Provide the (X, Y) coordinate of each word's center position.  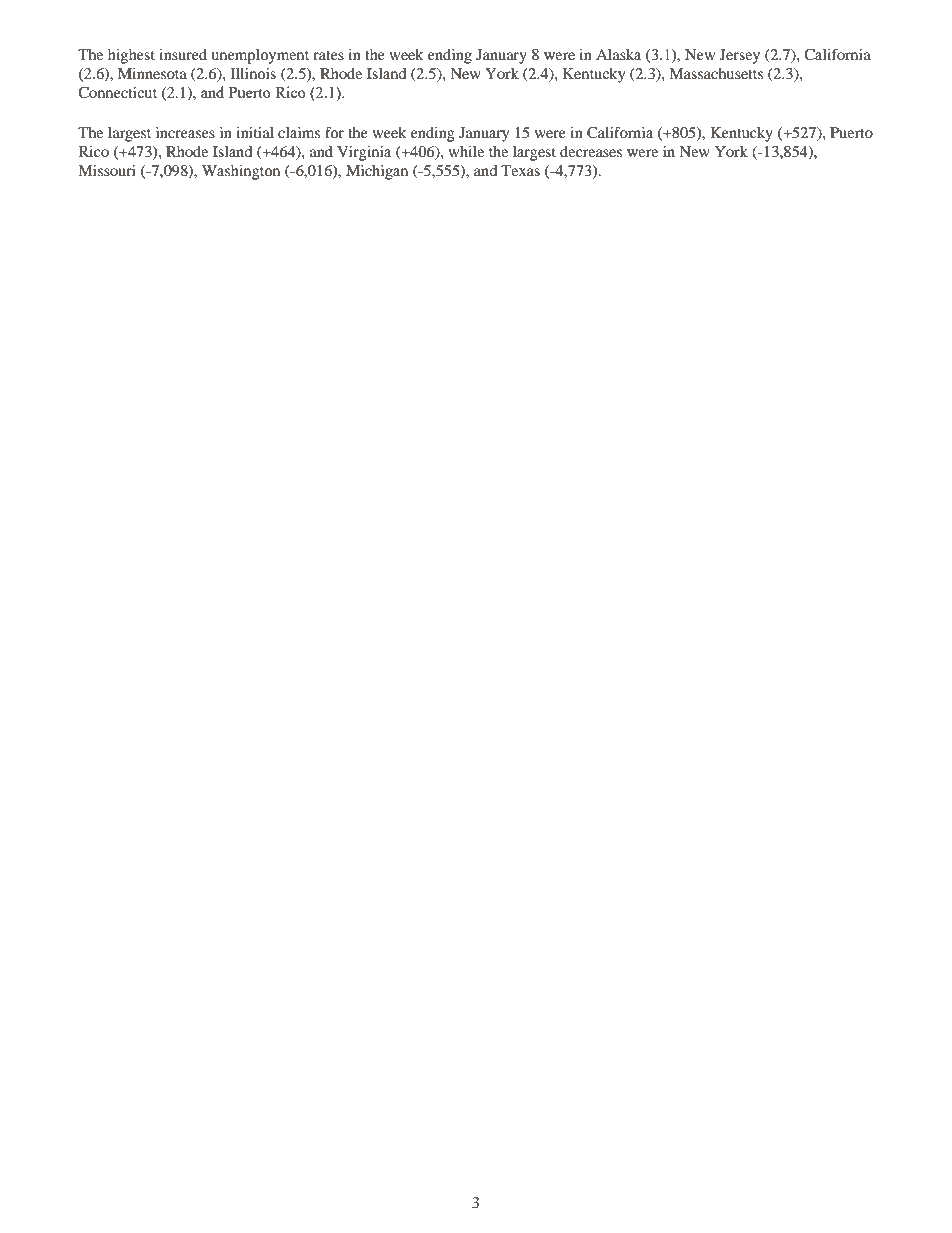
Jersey (740, 56)
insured (183, 54)
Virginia (364, 153)
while (466, 151)
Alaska (618, 54)
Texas (520, 170)
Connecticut (117, 93)
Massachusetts (716, 73)
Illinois (253, 73)
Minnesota (152, 73)
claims (299, 132)
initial (255, 132)
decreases (591, 151)
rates (328, 55)
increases (185, 132)
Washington (241, 172)
